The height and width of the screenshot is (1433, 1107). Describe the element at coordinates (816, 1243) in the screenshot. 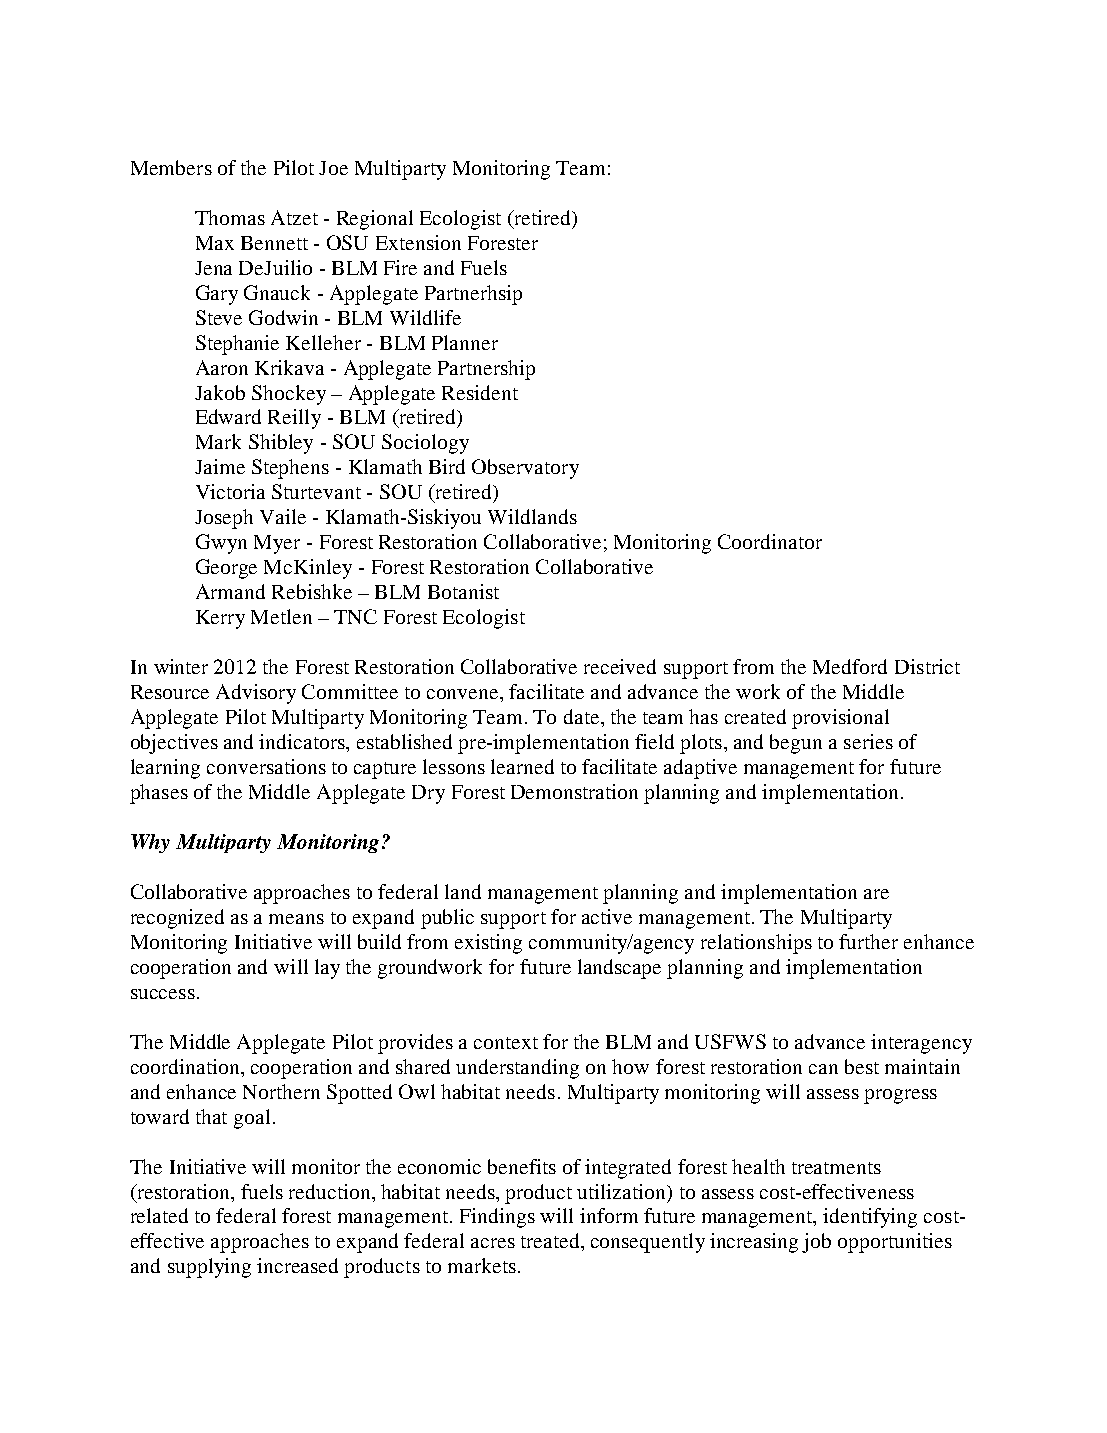

I see `job` at that location.
